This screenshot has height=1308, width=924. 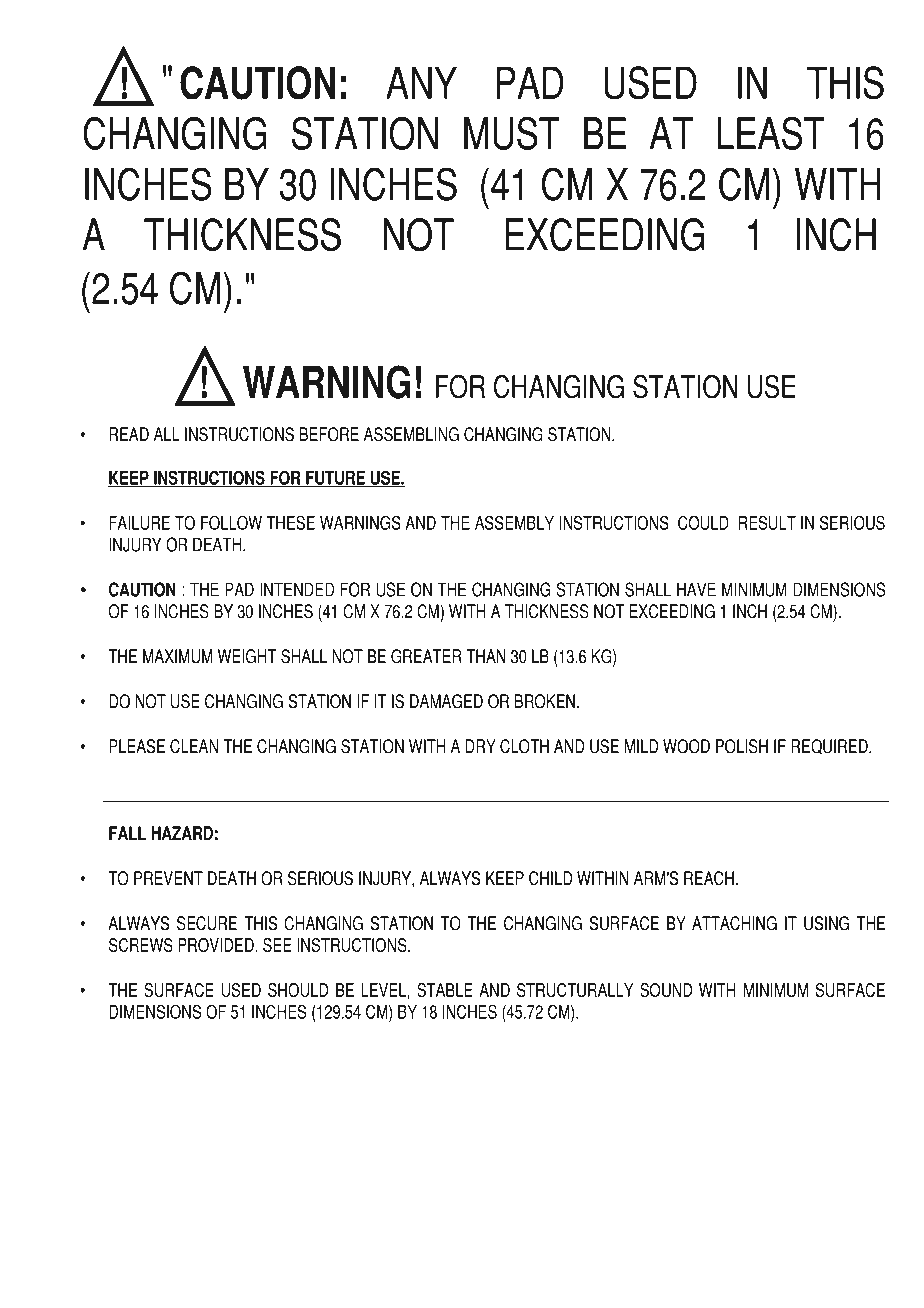 I want to click on FOLLOW, so click(x=231, y=522).
